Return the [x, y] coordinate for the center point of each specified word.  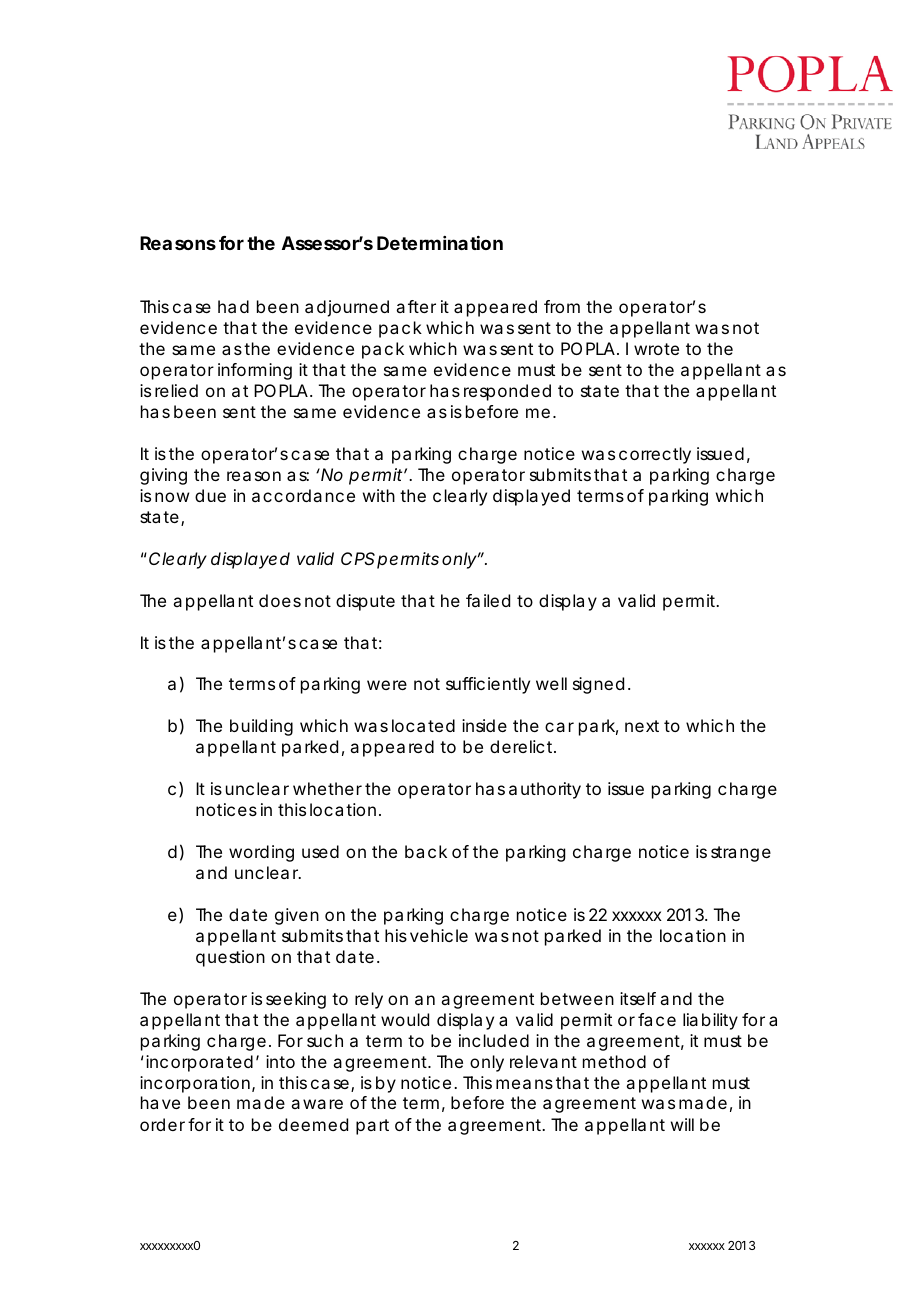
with [379, 495]
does [280, 600]
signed [598, 685]
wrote [656, 349]
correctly [655, 455]
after [416, 306]
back [426, 851]
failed [488, 600]
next [642, 726]
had [233, 306]
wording [261, 853]
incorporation [195, 1084]
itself [638, 998]
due [210, 495]
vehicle [439, 935]
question [230, 958]
